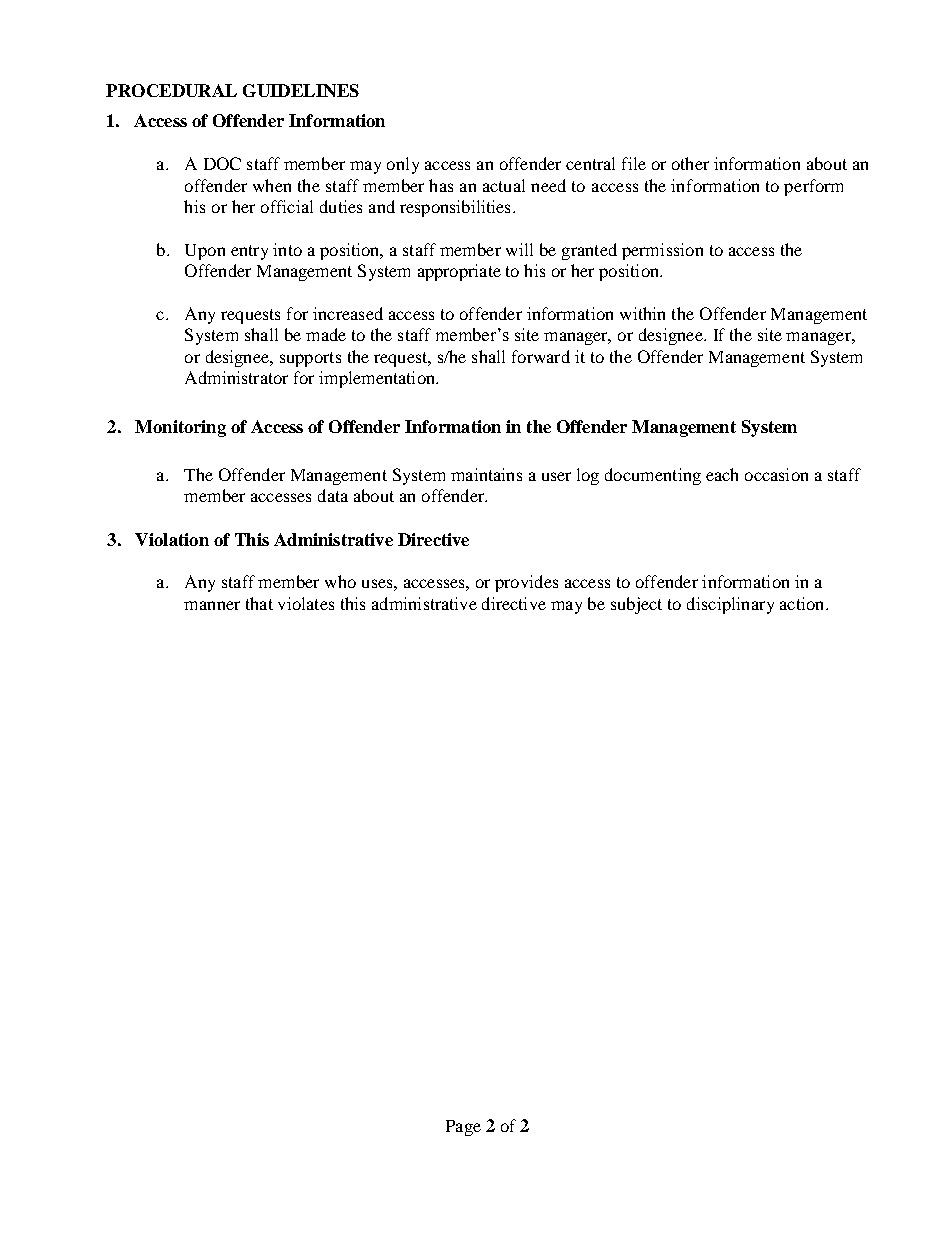 Image resolution: width=952 pixels, height=1233 pixels. What do you see at coordinates (463, 1128) in the screenshot?
I see `Page` at bounding box center [463, 1128].
